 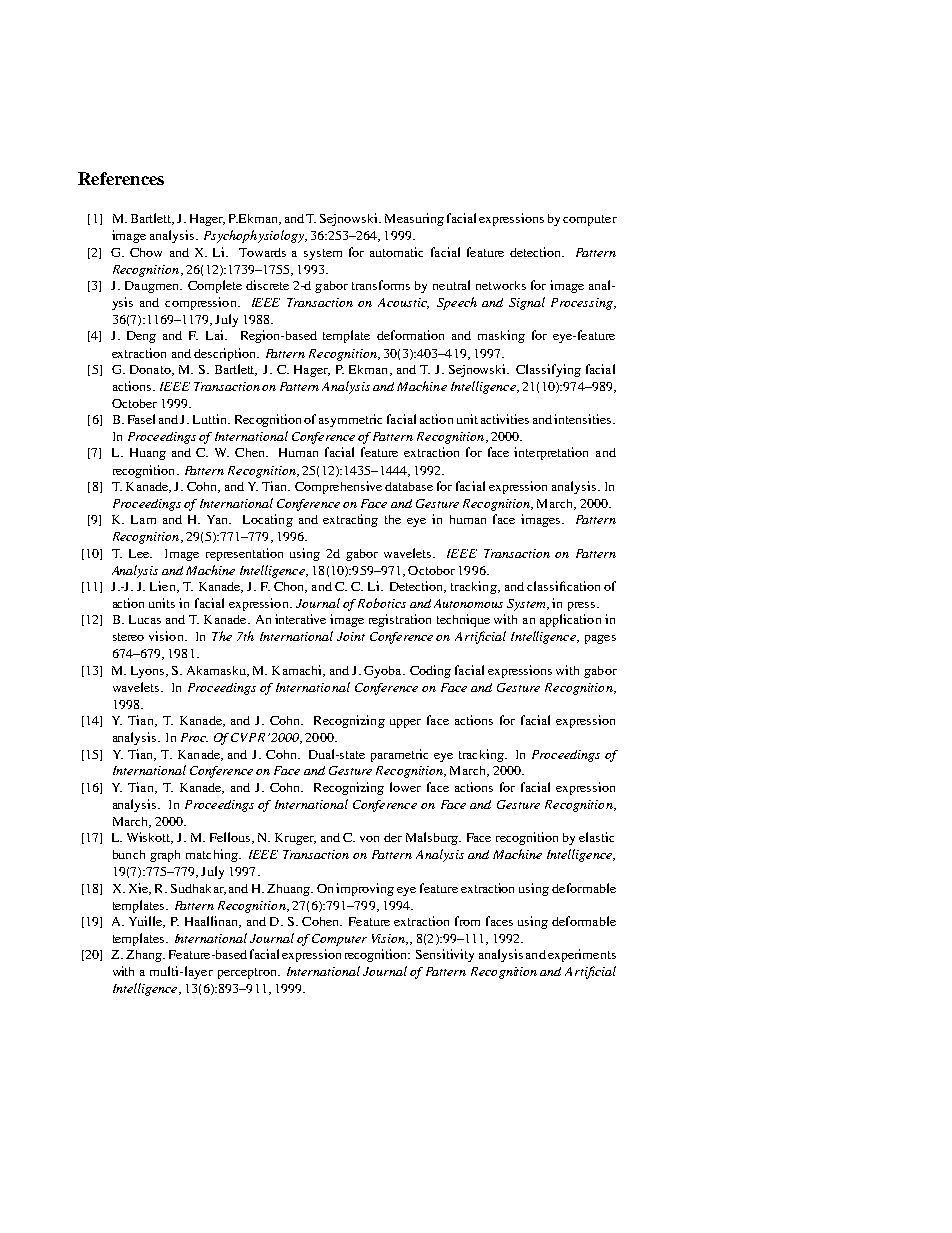 What do you see at coordinates (145, 956) in the screenshot?
I see `Zhang` at bounding box center [145, 956].
